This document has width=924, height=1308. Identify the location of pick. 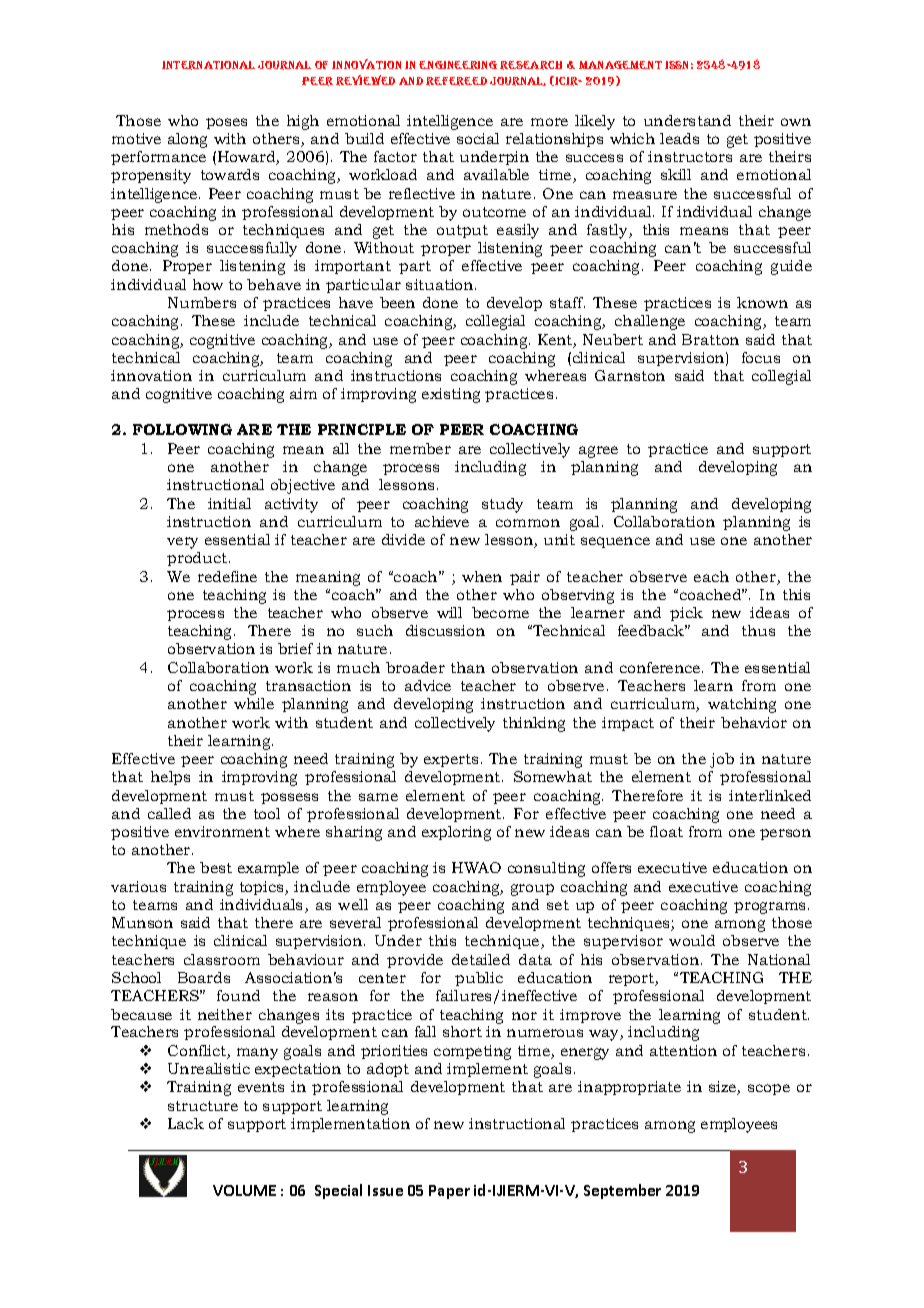
(686, 614).
